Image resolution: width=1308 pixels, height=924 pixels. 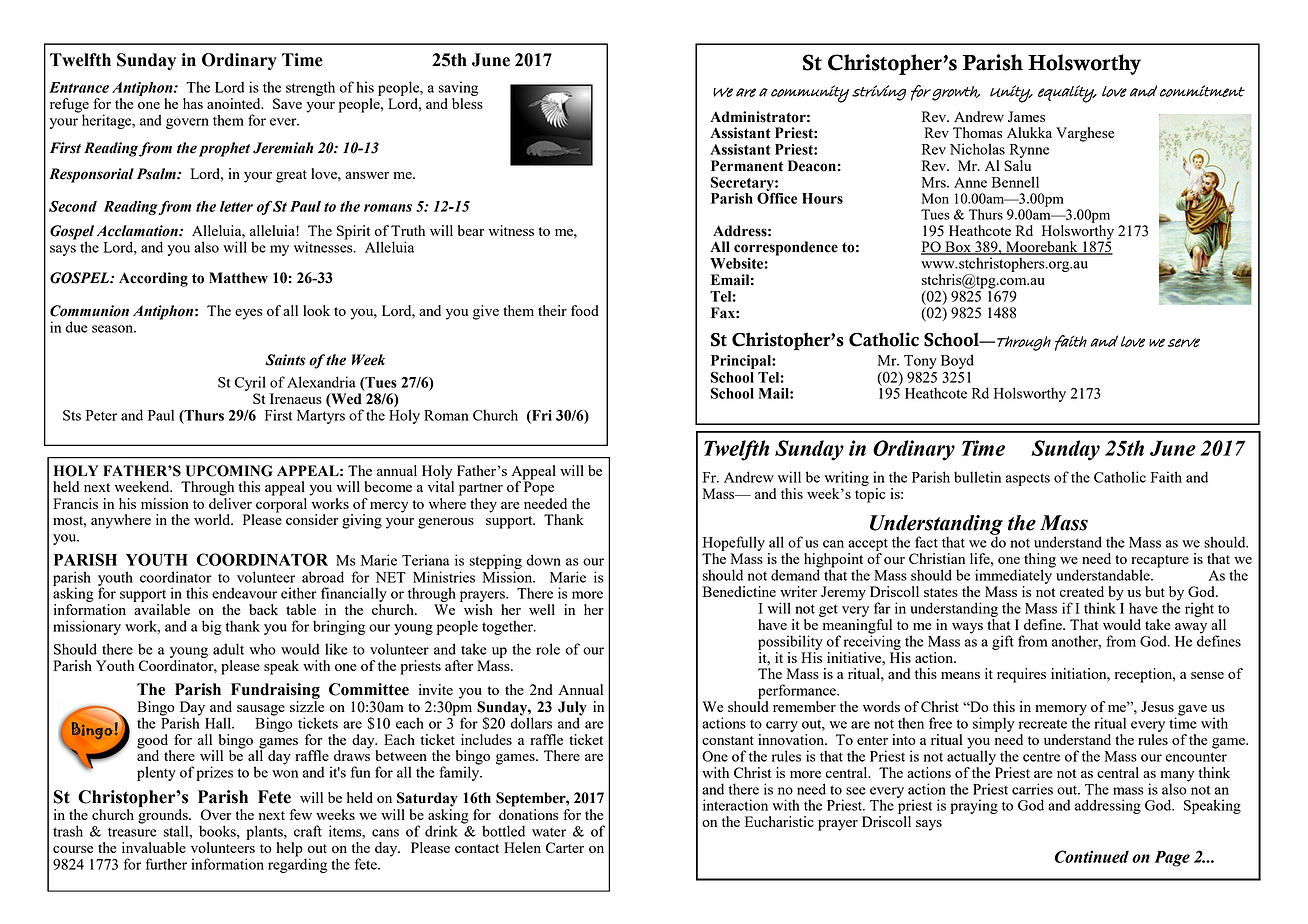 What do you see at coordinates (1028, 479) in the page?
I see `aspects` at bounding box center [1028, 479].
